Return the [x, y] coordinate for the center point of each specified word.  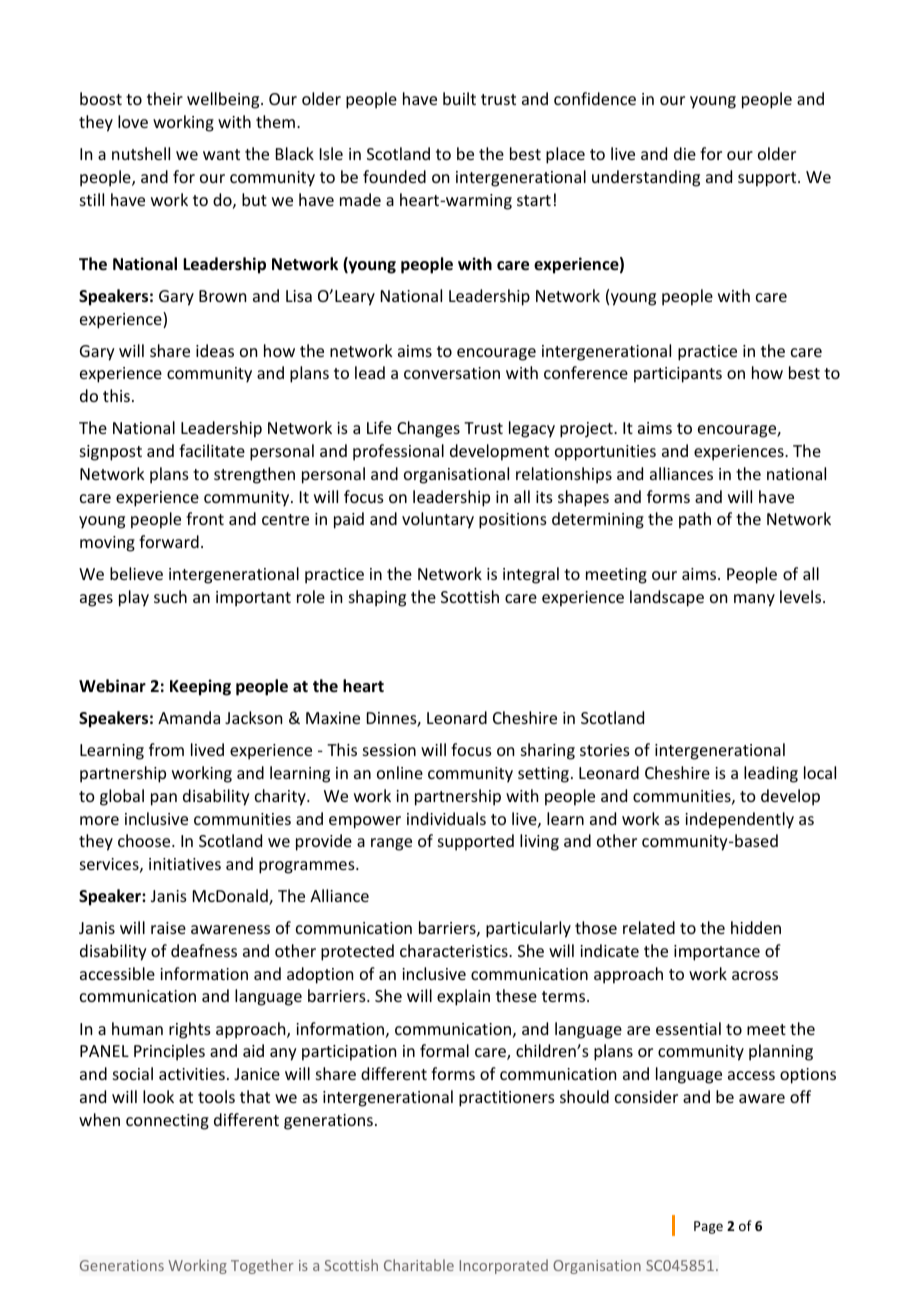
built [459, 98]
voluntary [438, 520]
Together [262, 1266]
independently [739, 820]
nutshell [141, 153]
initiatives [185, 864]
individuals [446, 818]
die [685, 153]
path [695, 520]
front [205, 518]
